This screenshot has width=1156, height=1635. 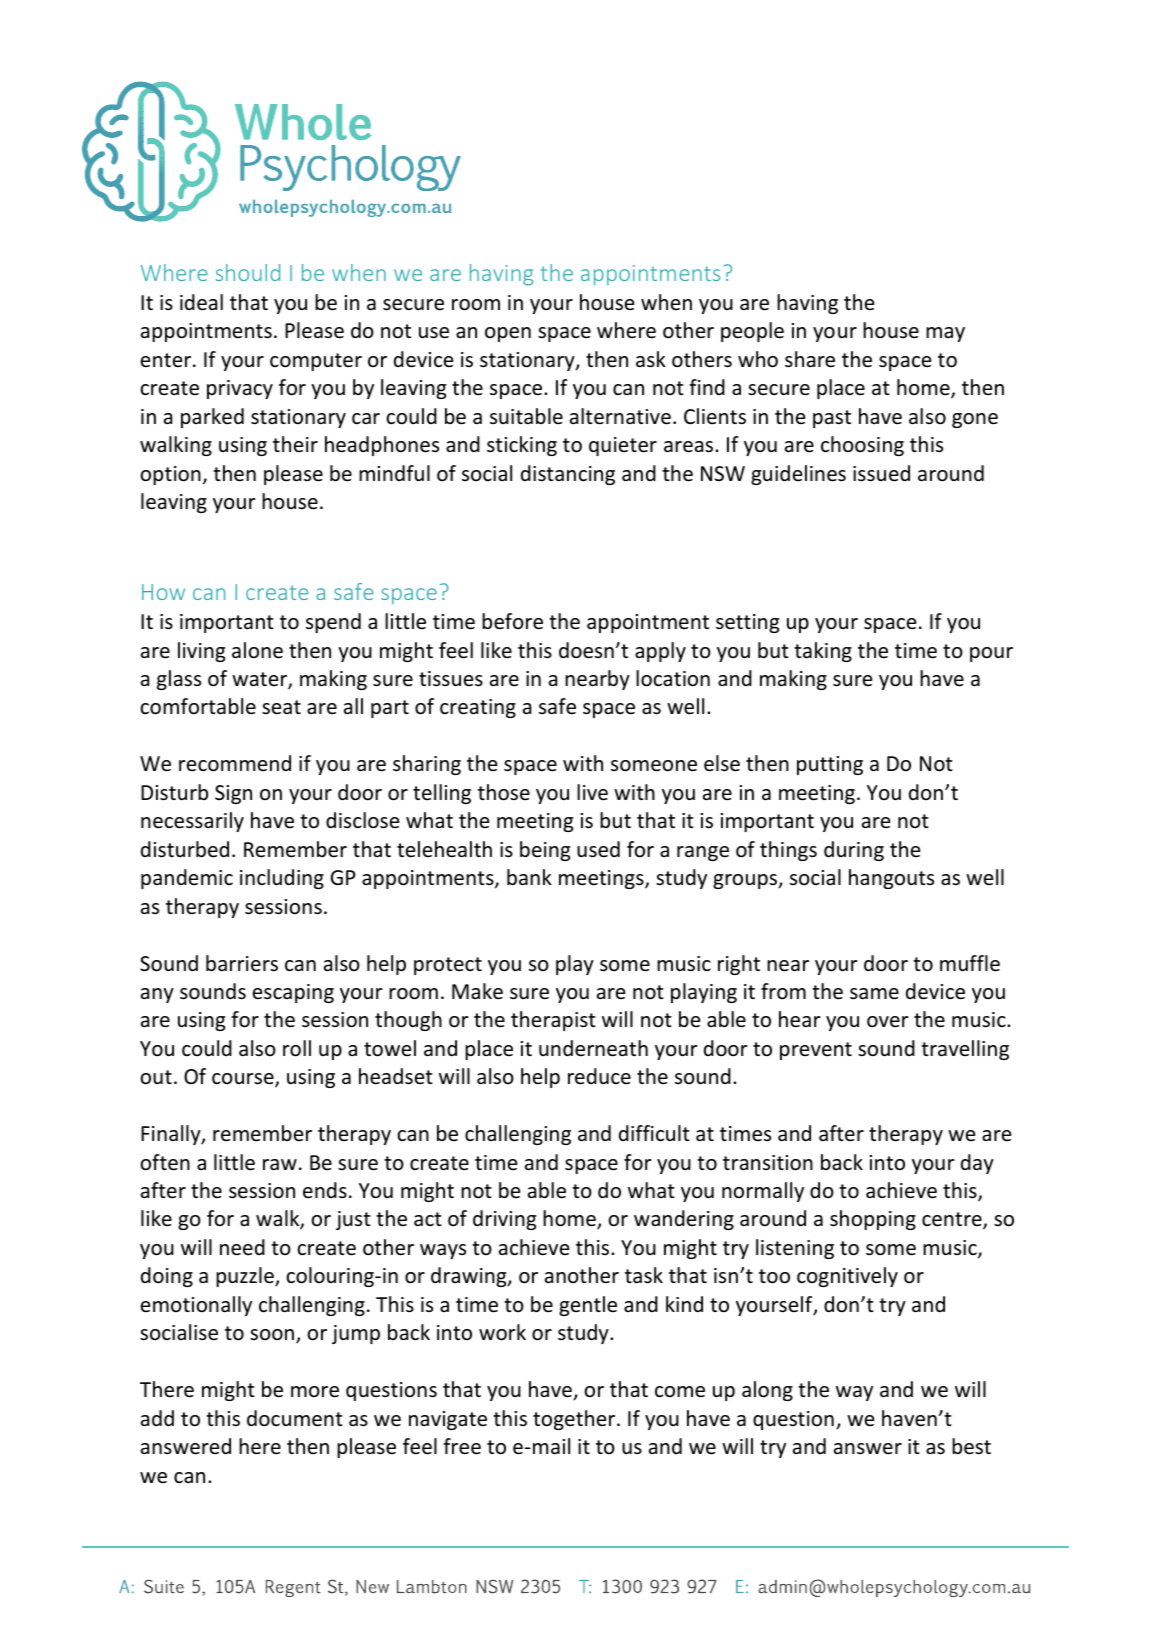 I want to click on together, so click(x=575, y=1420).
